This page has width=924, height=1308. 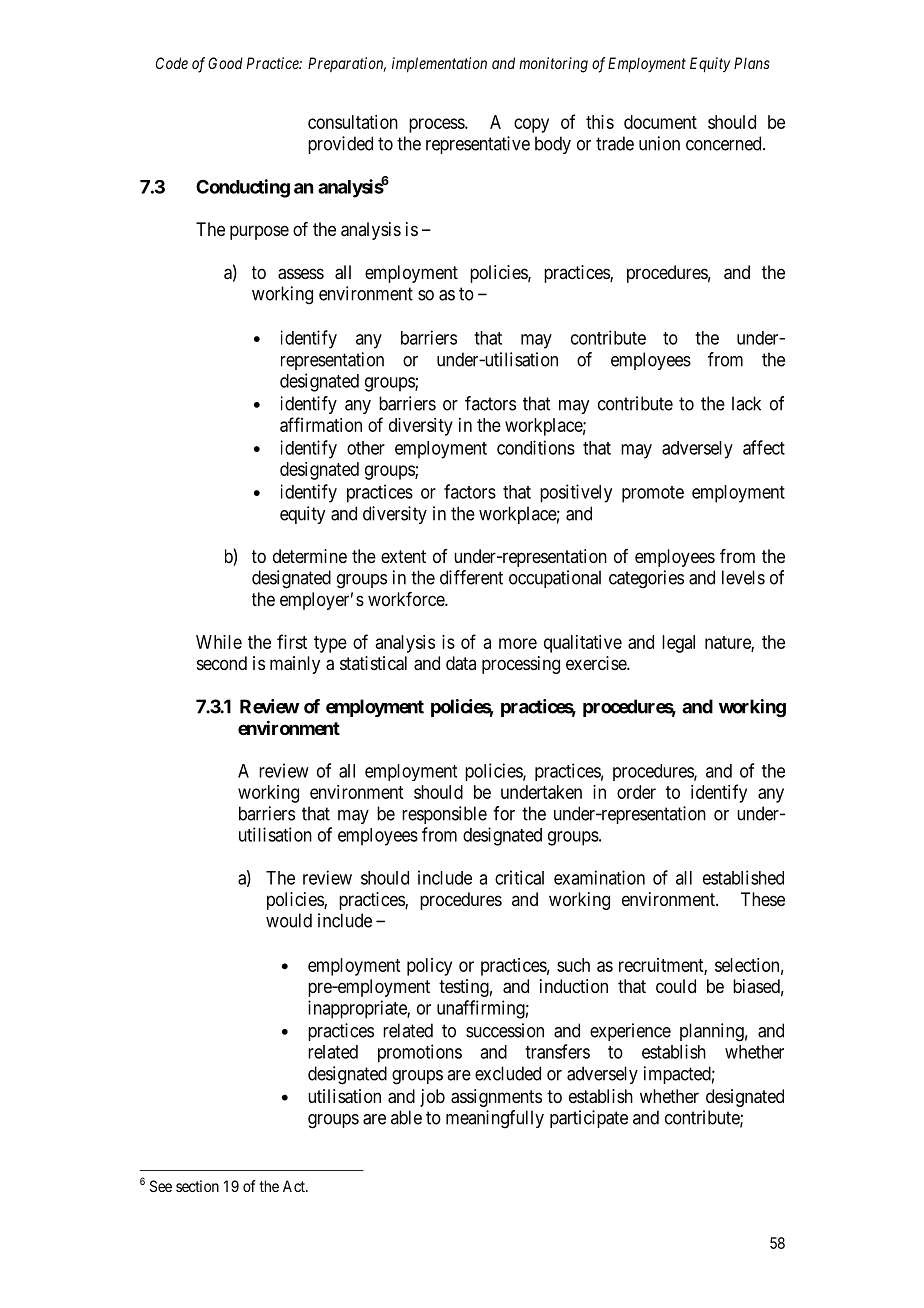 What do you see at coordinates (495, 1119) in the page?
I see `meaningfully` at bounding box center [495, 1119].
